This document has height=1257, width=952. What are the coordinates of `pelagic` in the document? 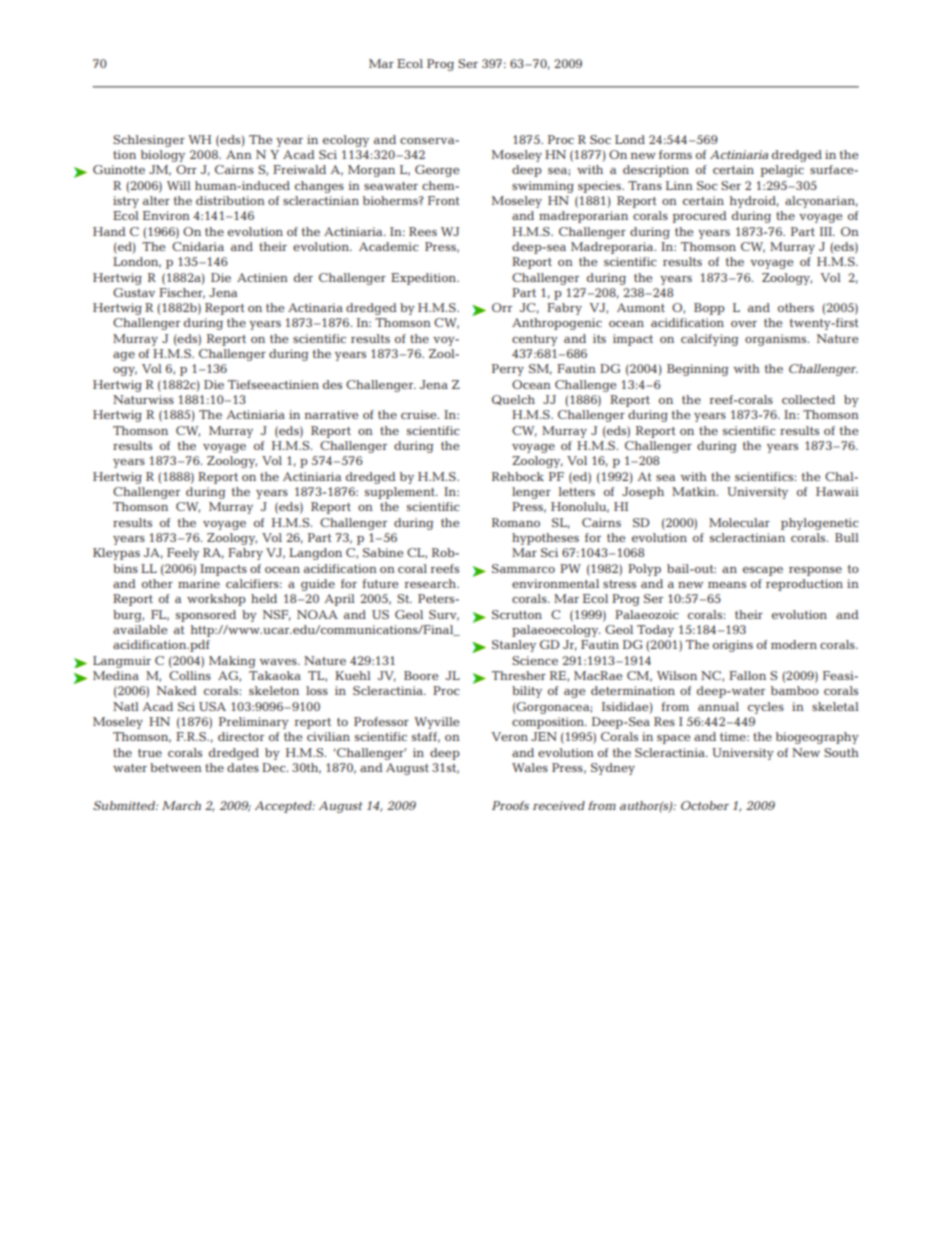 It's located at (782, 171).
